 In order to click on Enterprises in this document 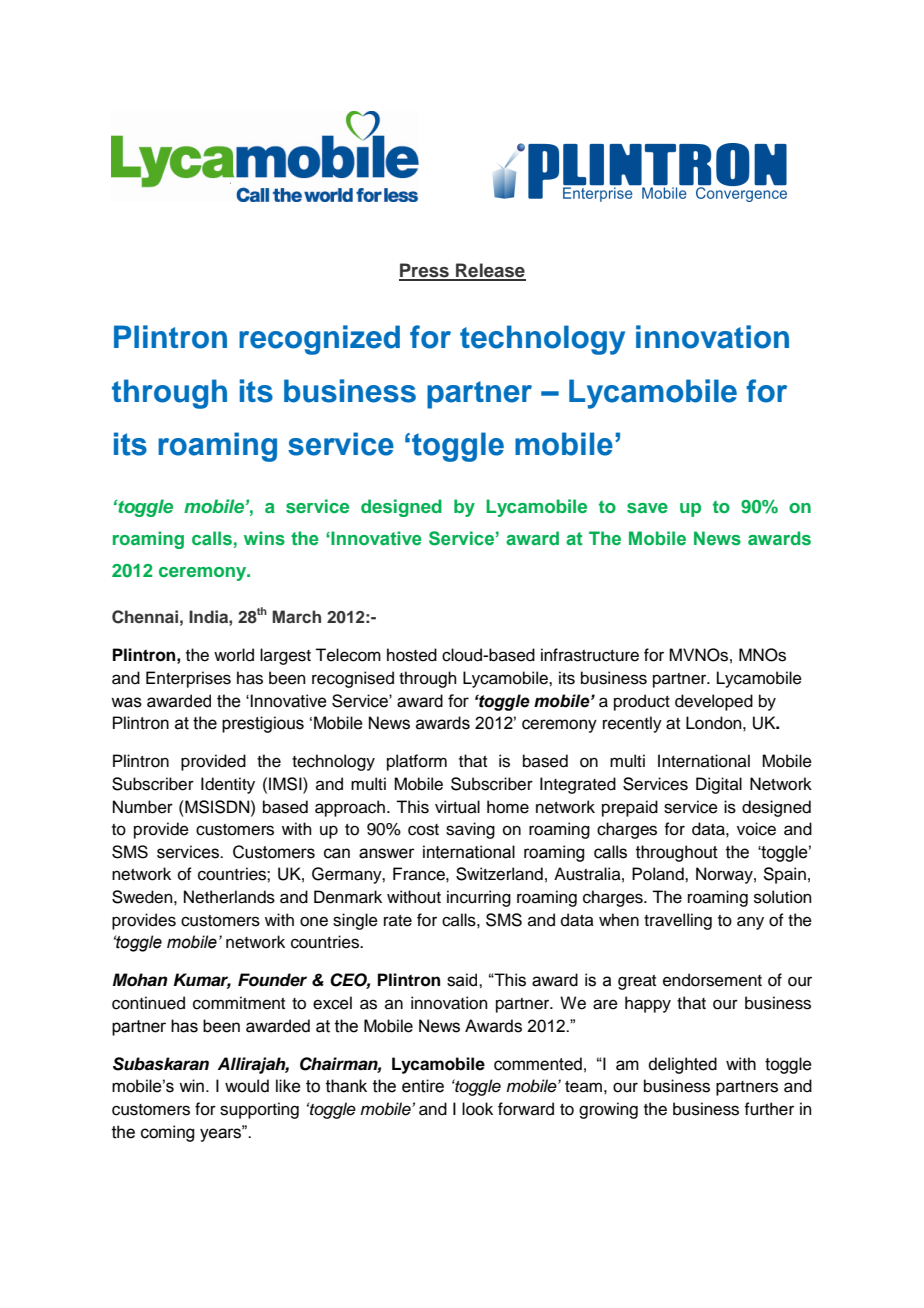, I will do `click(188, 679)`.
